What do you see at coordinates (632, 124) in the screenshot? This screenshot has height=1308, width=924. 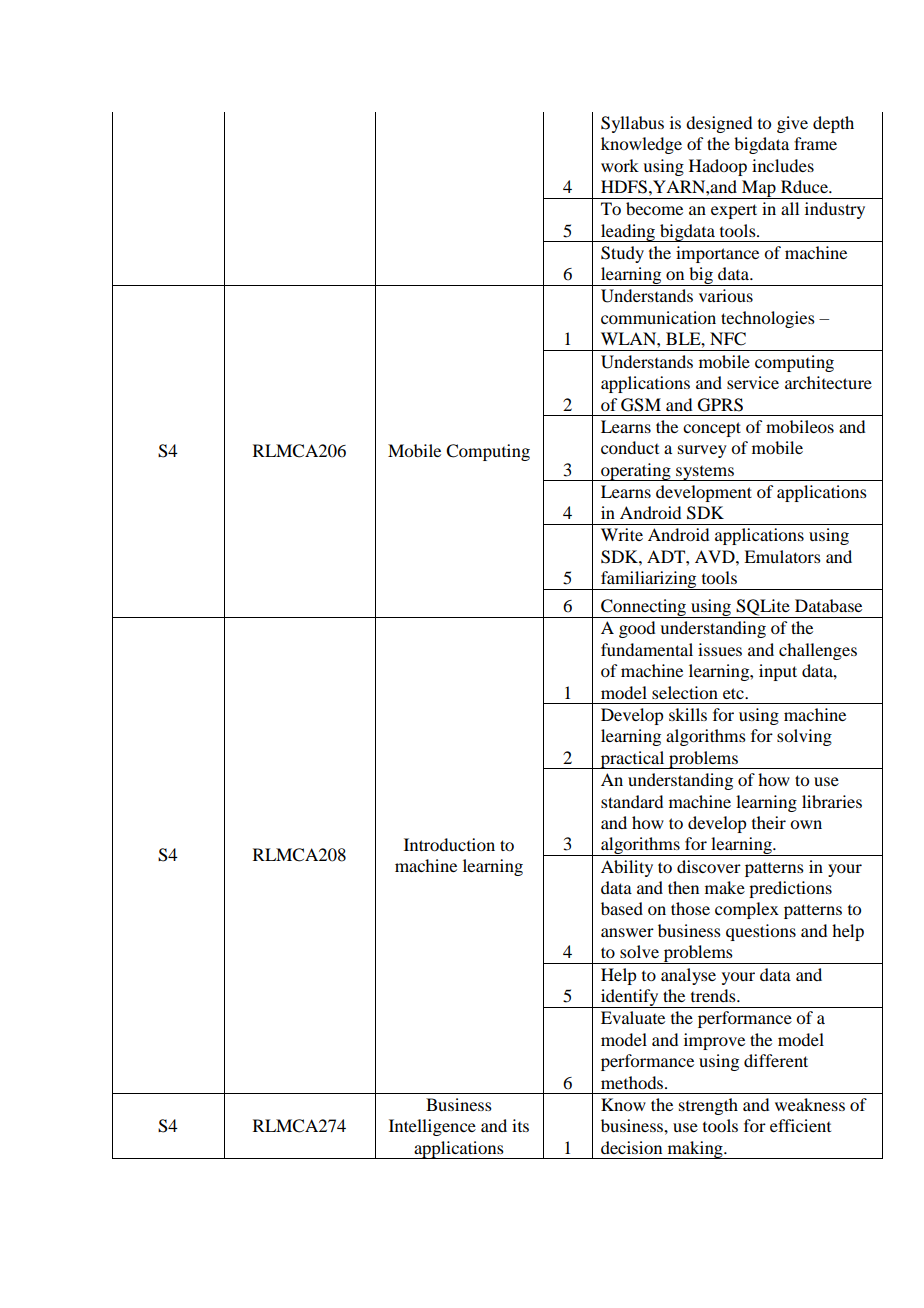 I see `Syllabus` at bounding box center [632, 124].
